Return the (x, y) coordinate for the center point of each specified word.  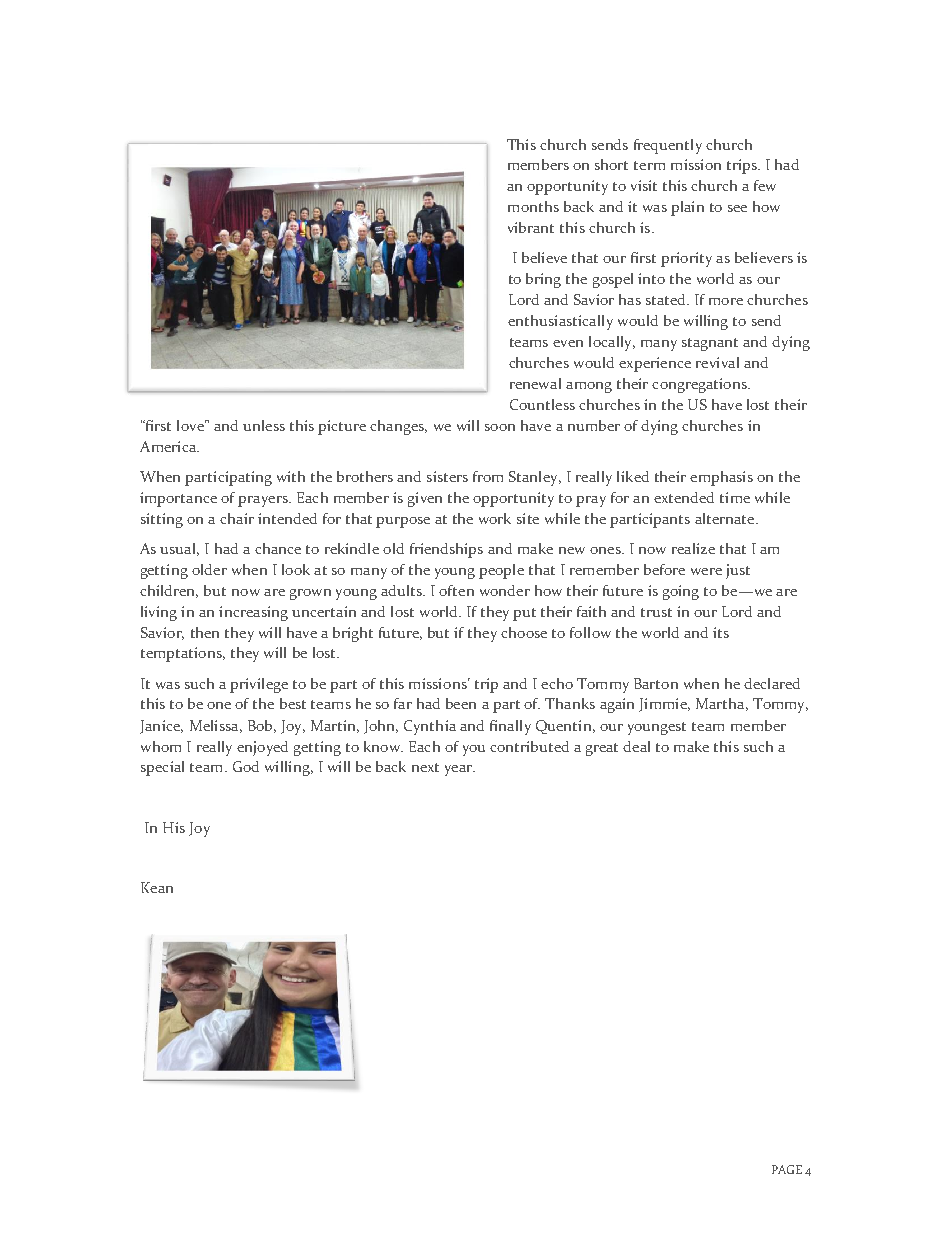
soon (500, 427)
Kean (157, 887)
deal (636, 746)
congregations (700, 385)
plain (687, 208)
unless (264, 425)
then (205, 632)
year (459, 770)
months (533, 206)
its (721, 632)
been (461, 703)
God (246, 766)
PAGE (787, 1169)
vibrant (531, 227)
